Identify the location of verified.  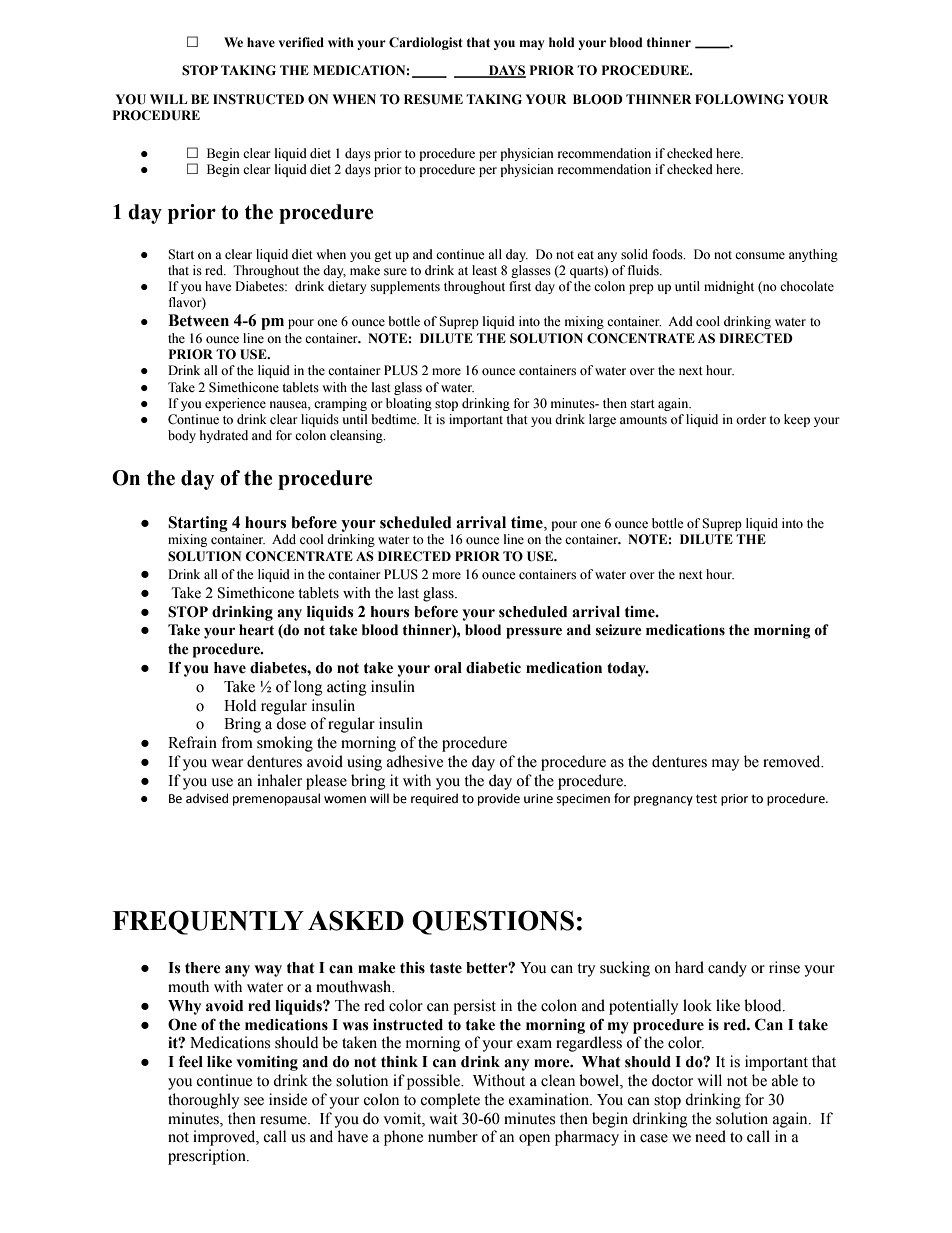
(301, 42).
